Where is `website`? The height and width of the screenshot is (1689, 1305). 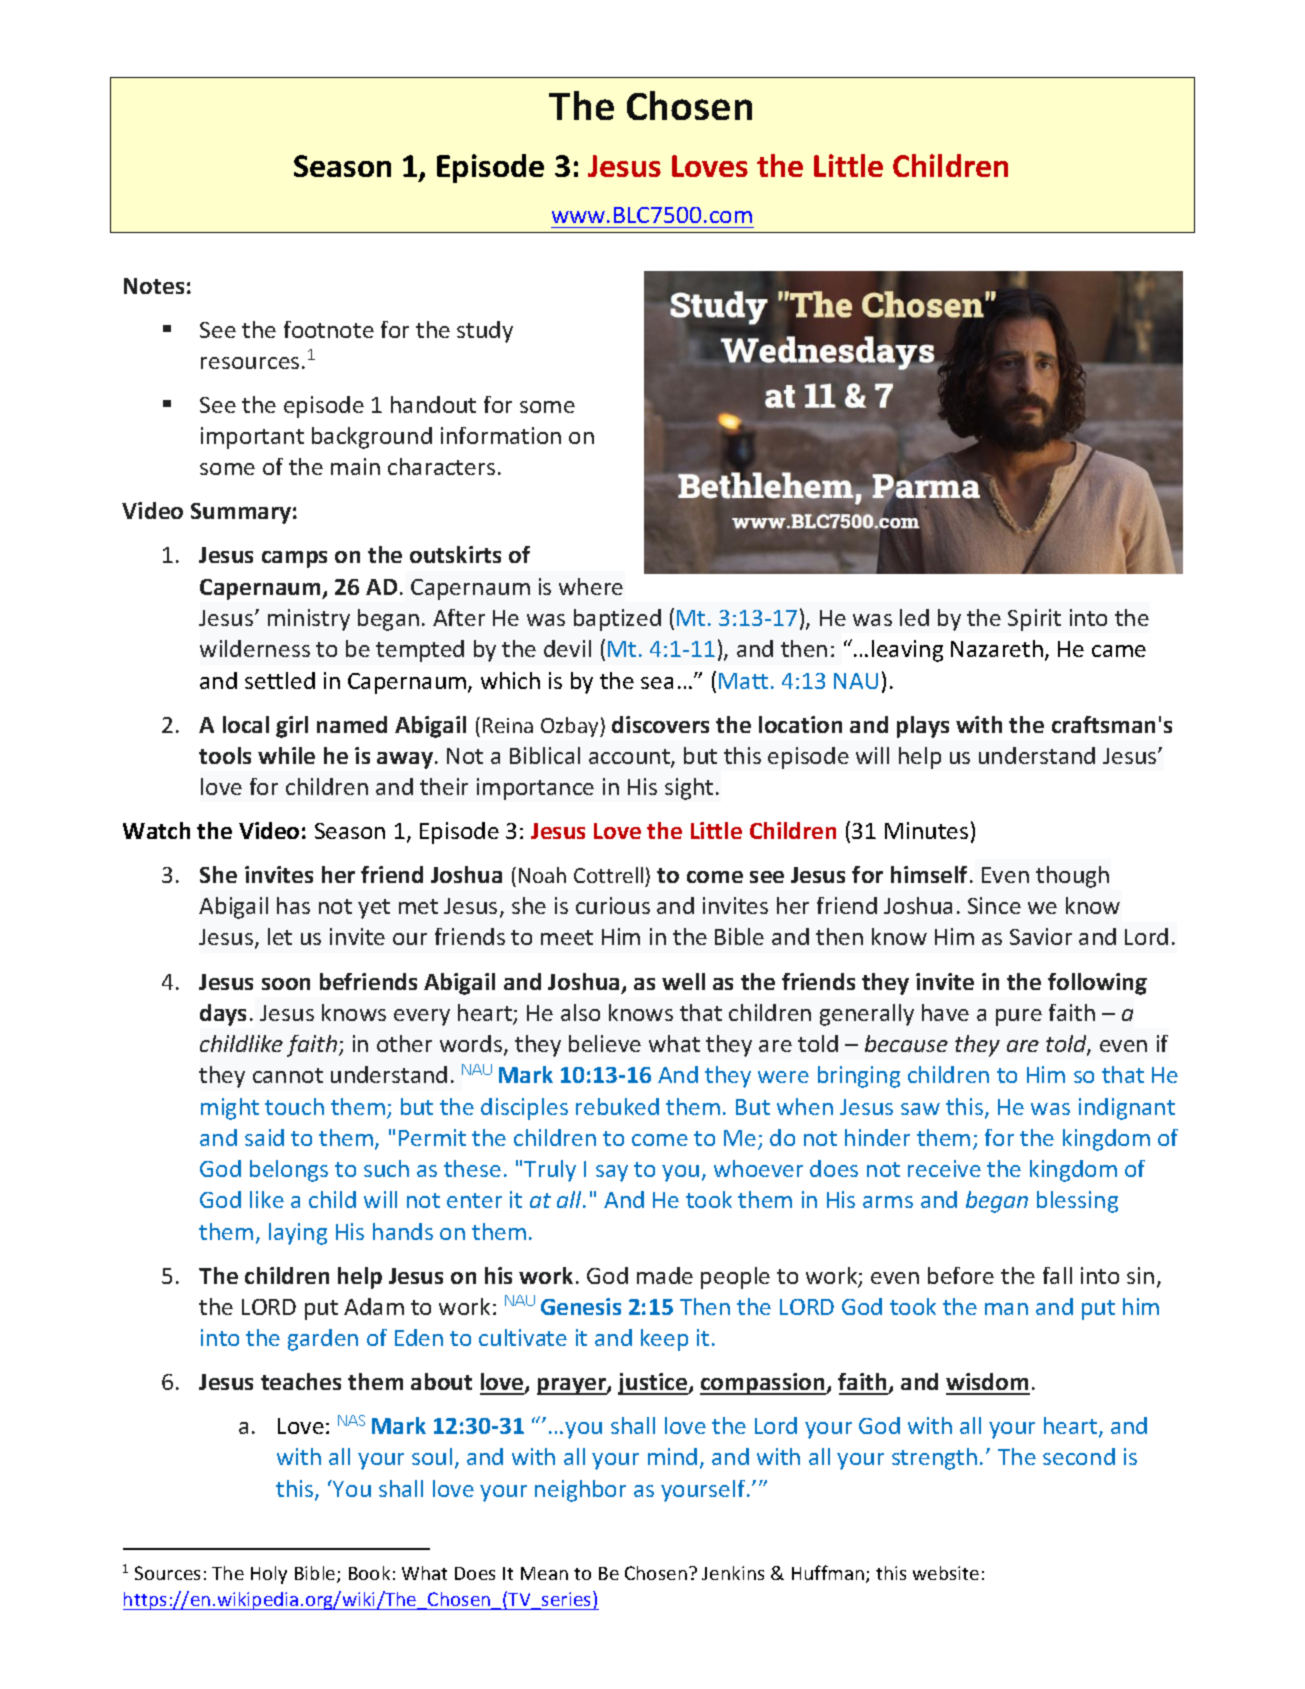 website is located at coordinates (946, 1573).
